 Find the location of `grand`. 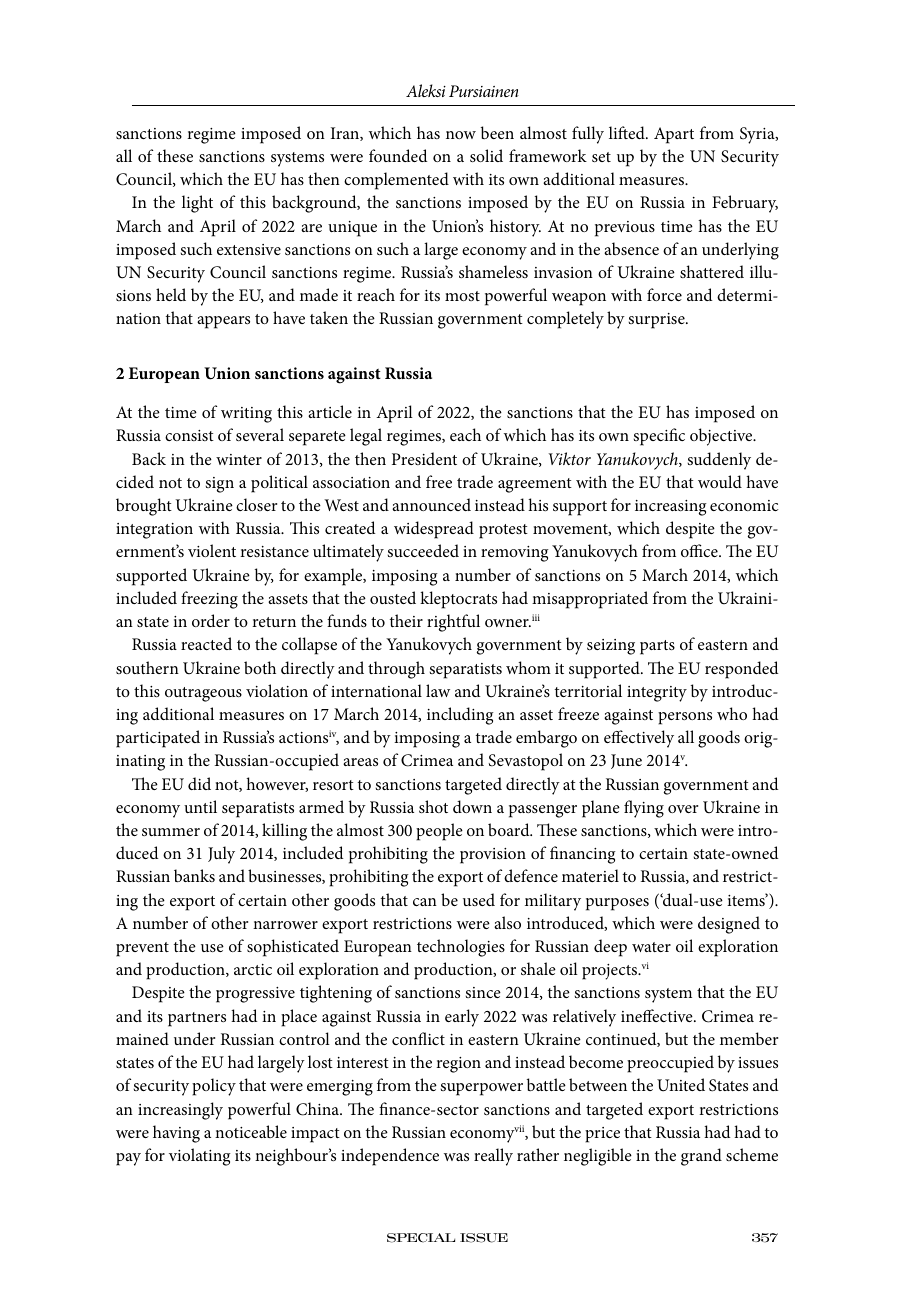

grand is located at coordinates (701, 1157).
